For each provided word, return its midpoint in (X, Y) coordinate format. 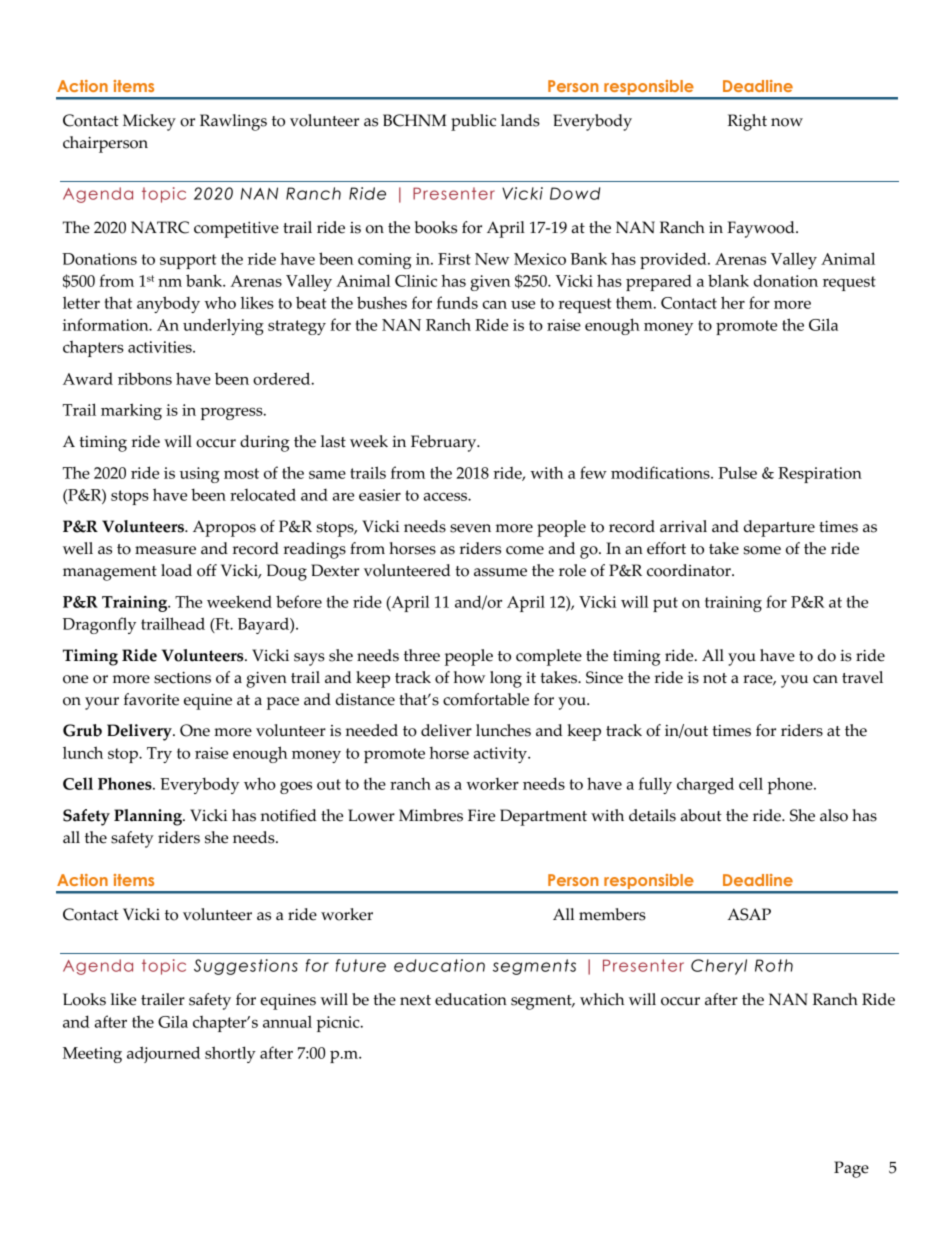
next (415, 1000)
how (469, 677)
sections (182, 678)
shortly (230, 1054)
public (473, 122)
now (787, 122)
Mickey (149, 122)
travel (862, 677)
